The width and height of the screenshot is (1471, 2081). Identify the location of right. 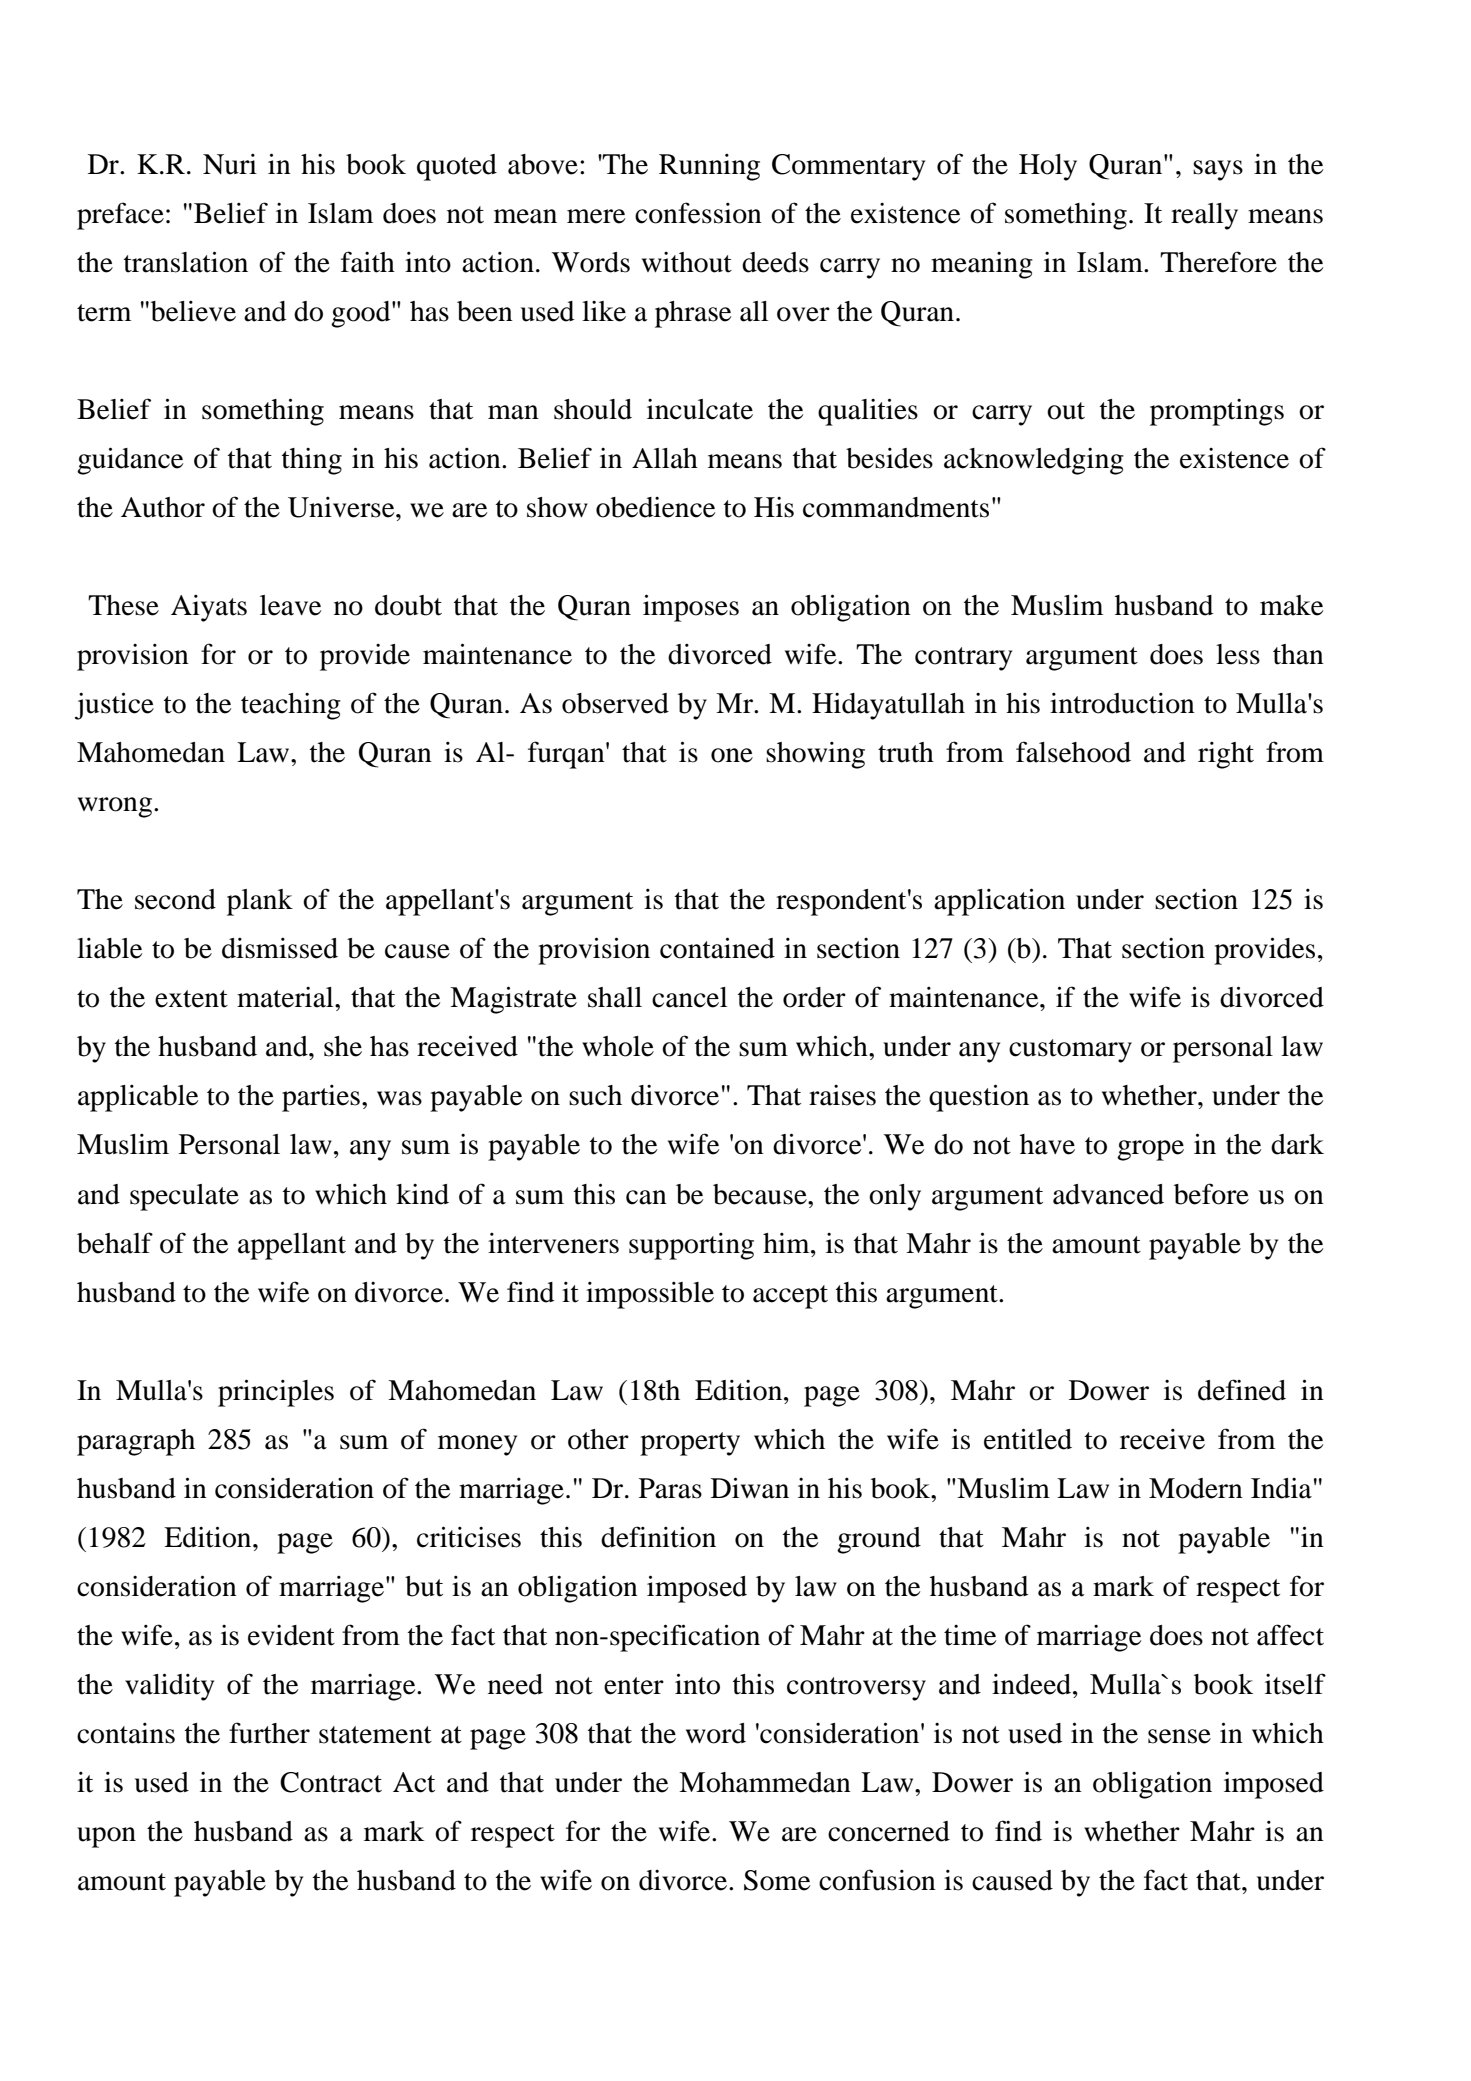
(1226, 755).
